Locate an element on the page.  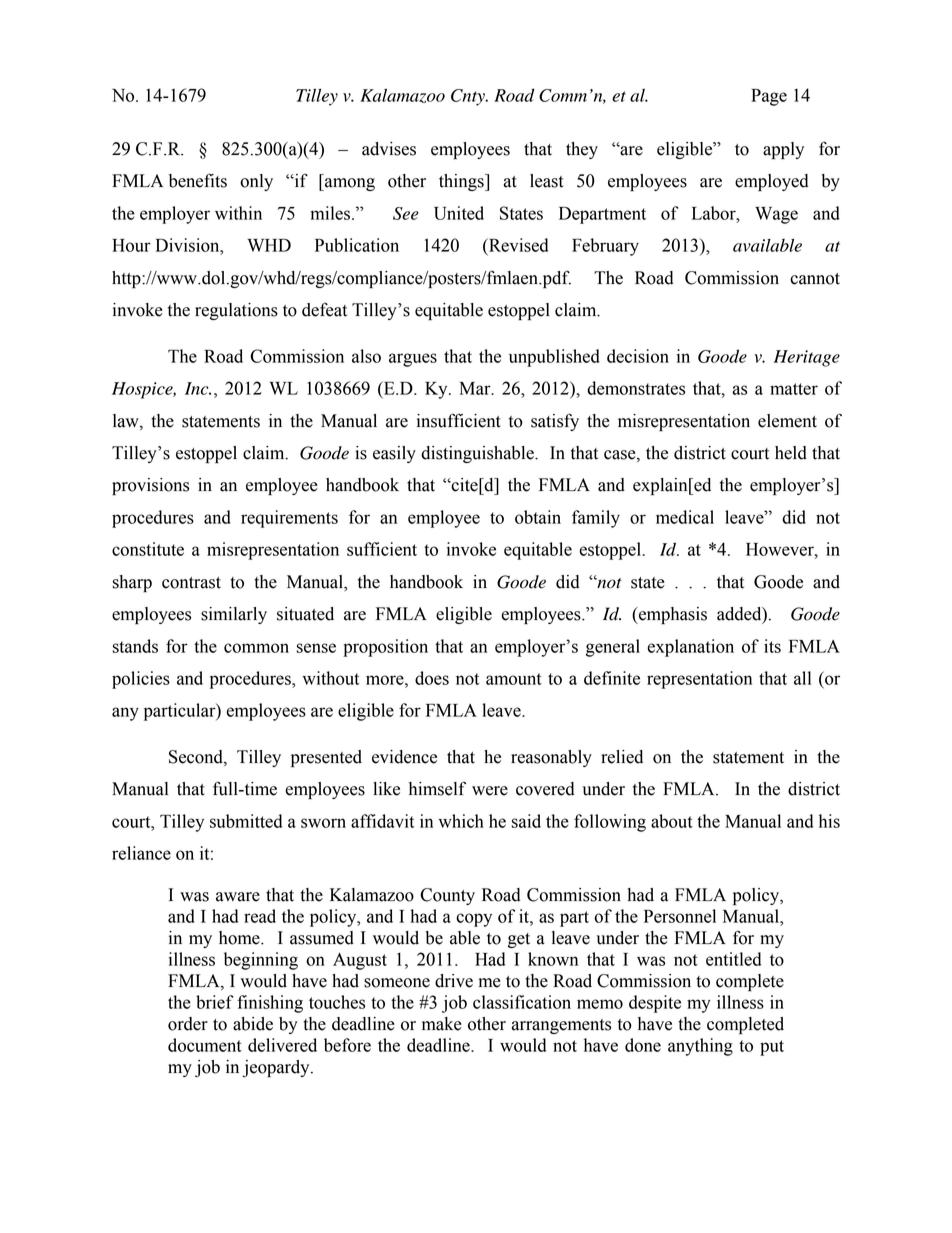
document is located at coordinates (205, 1045).
